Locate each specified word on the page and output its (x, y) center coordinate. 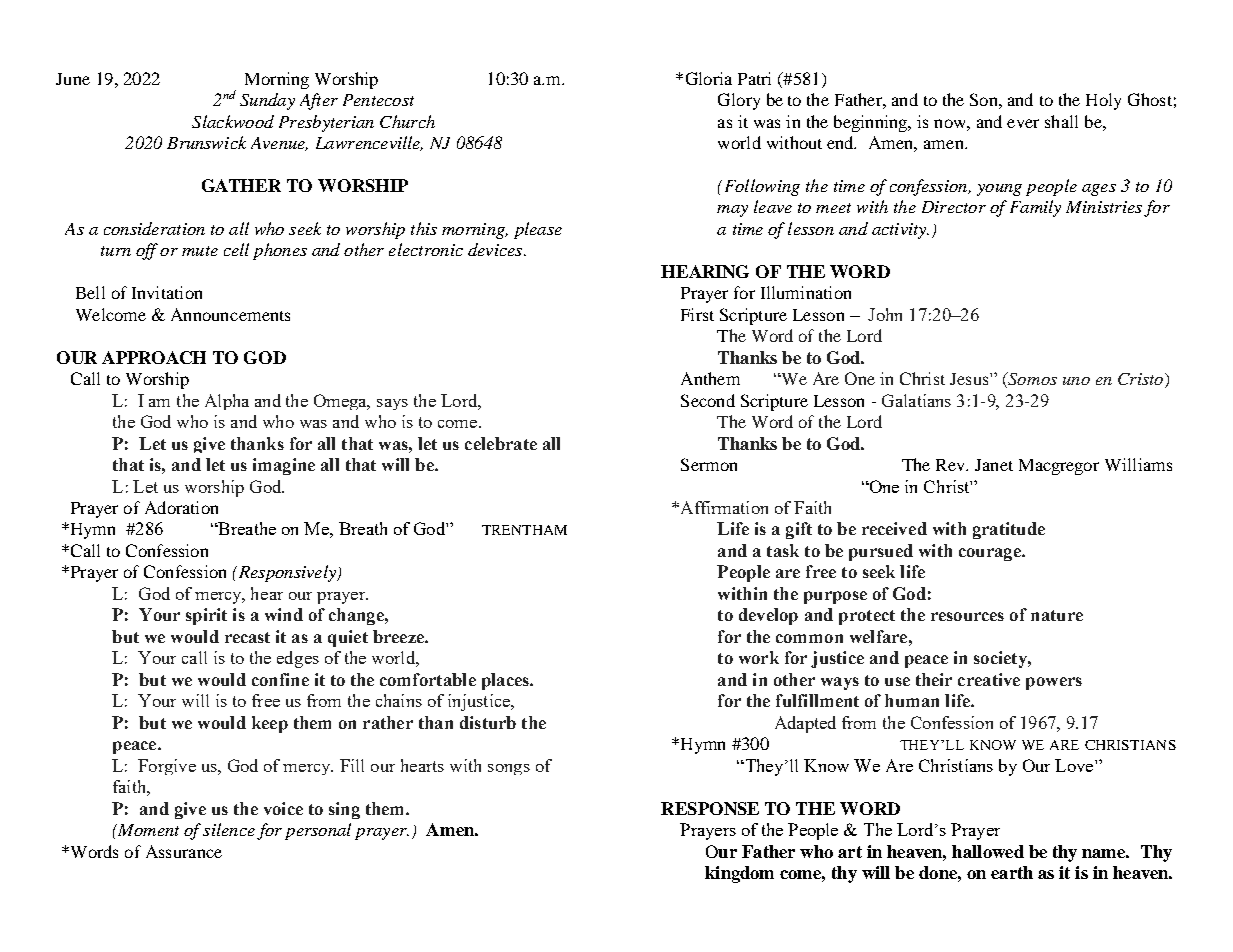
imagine (284, 466)
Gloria (709, 78)
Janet (994, 465)
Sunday (267, 101)
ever (1023, 123)
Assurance (184, 851)
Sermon (709, 464)
